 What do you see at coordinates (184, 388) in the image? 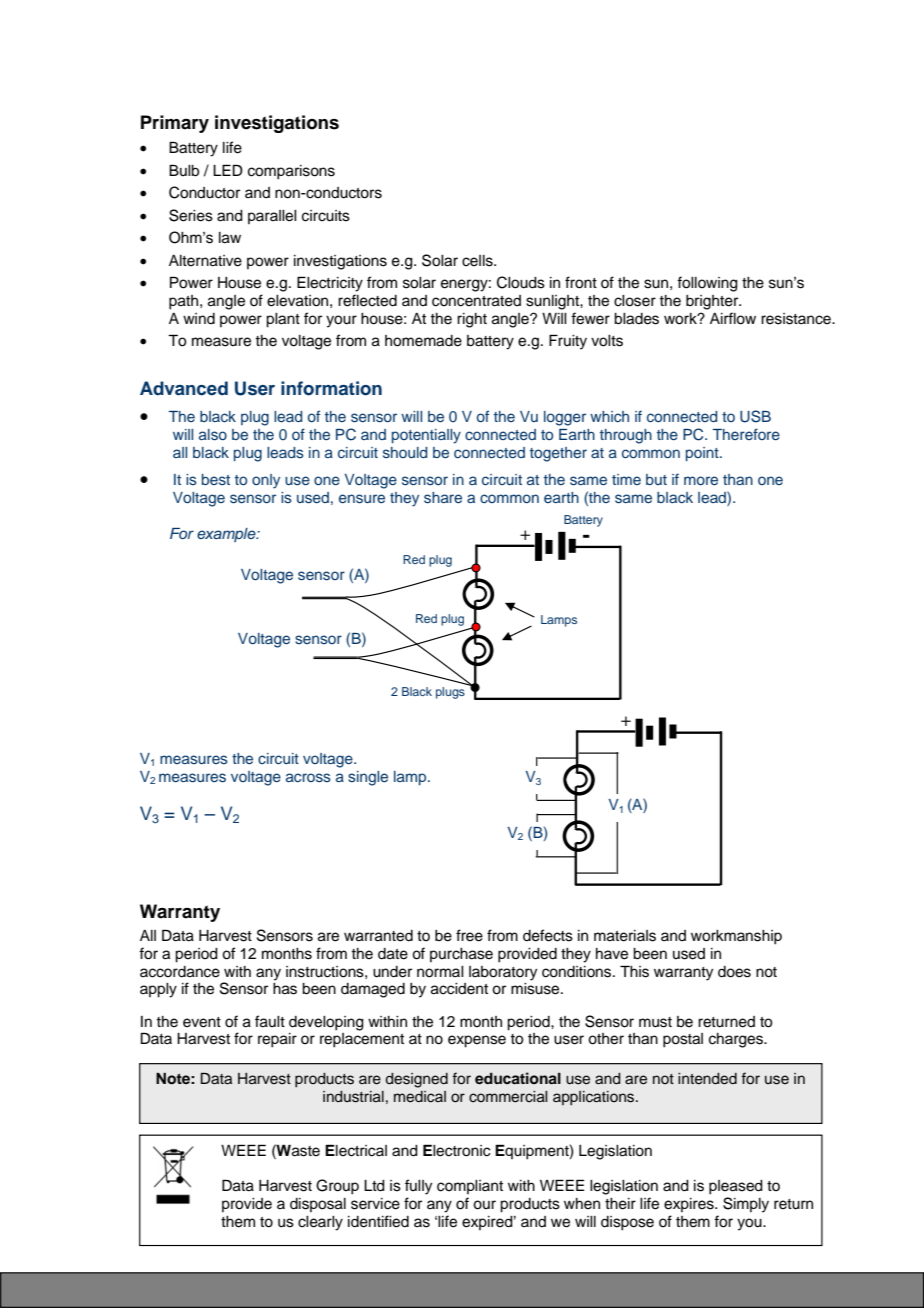
I see `Advanced` at bounding box center [184, 388].
